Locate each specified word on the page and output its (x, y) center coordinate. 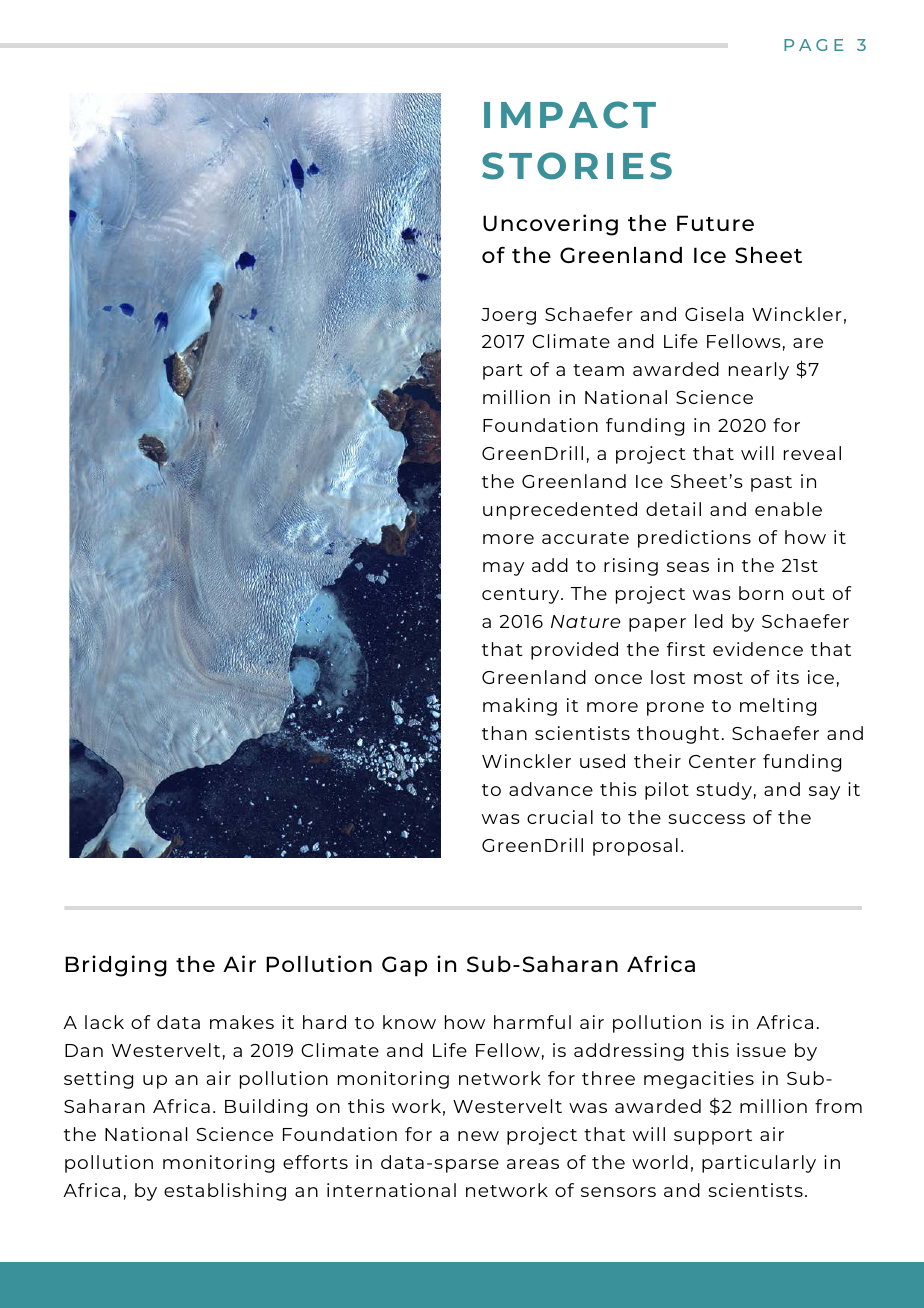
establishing (225, 1192)
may (503, 569)
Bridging (116, 966)
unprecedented (560, 511)
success (706, 819)
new (478, 1136)
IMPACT (570, 115)
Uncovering (550, 225)
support (713, 1137)
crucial (560, 817)
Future (715, 223)
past (771, 484)
